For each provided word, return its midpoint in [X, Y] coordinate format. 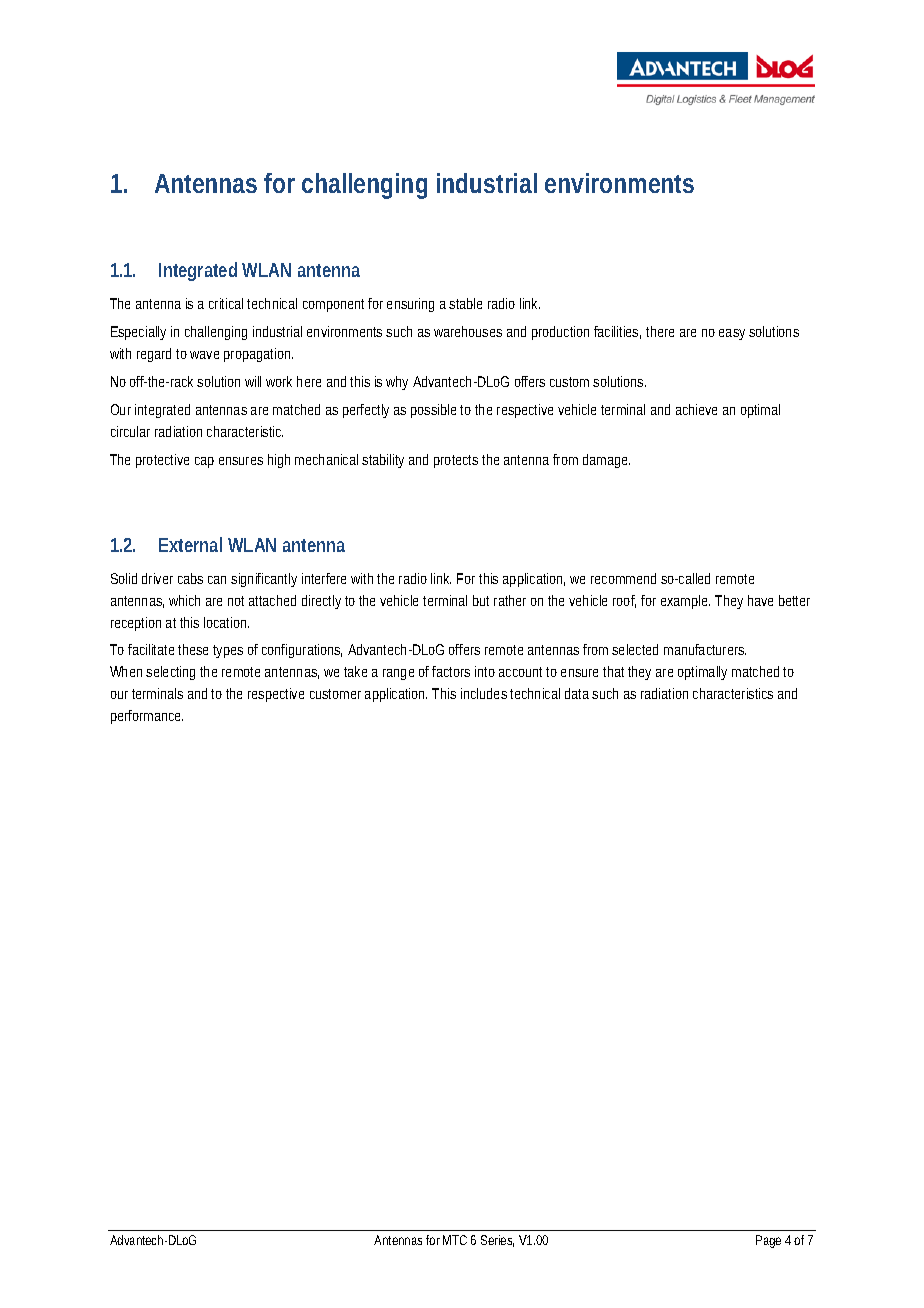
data [577, 693]
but [481, 600]
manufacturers [705, 649]
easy [732, 334]
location [225, 622]
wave [204, 355]
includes [484, 693]
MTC [455, 1240]
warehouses [468, 331]
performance [147, 717]
